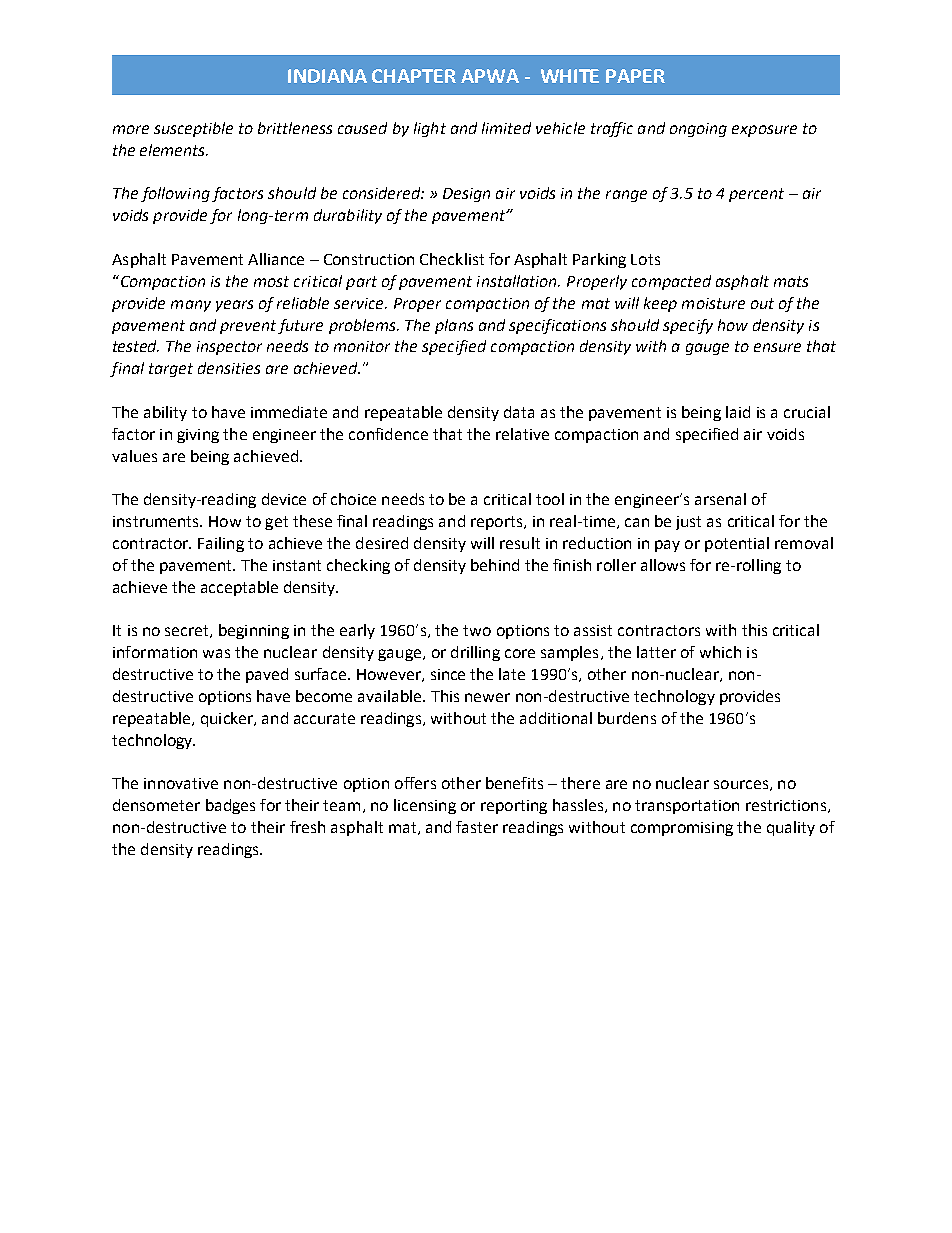  What do you see at coordinates (698, 130) in the document?
I see `ongoing` at bounding box center [698, 130].
